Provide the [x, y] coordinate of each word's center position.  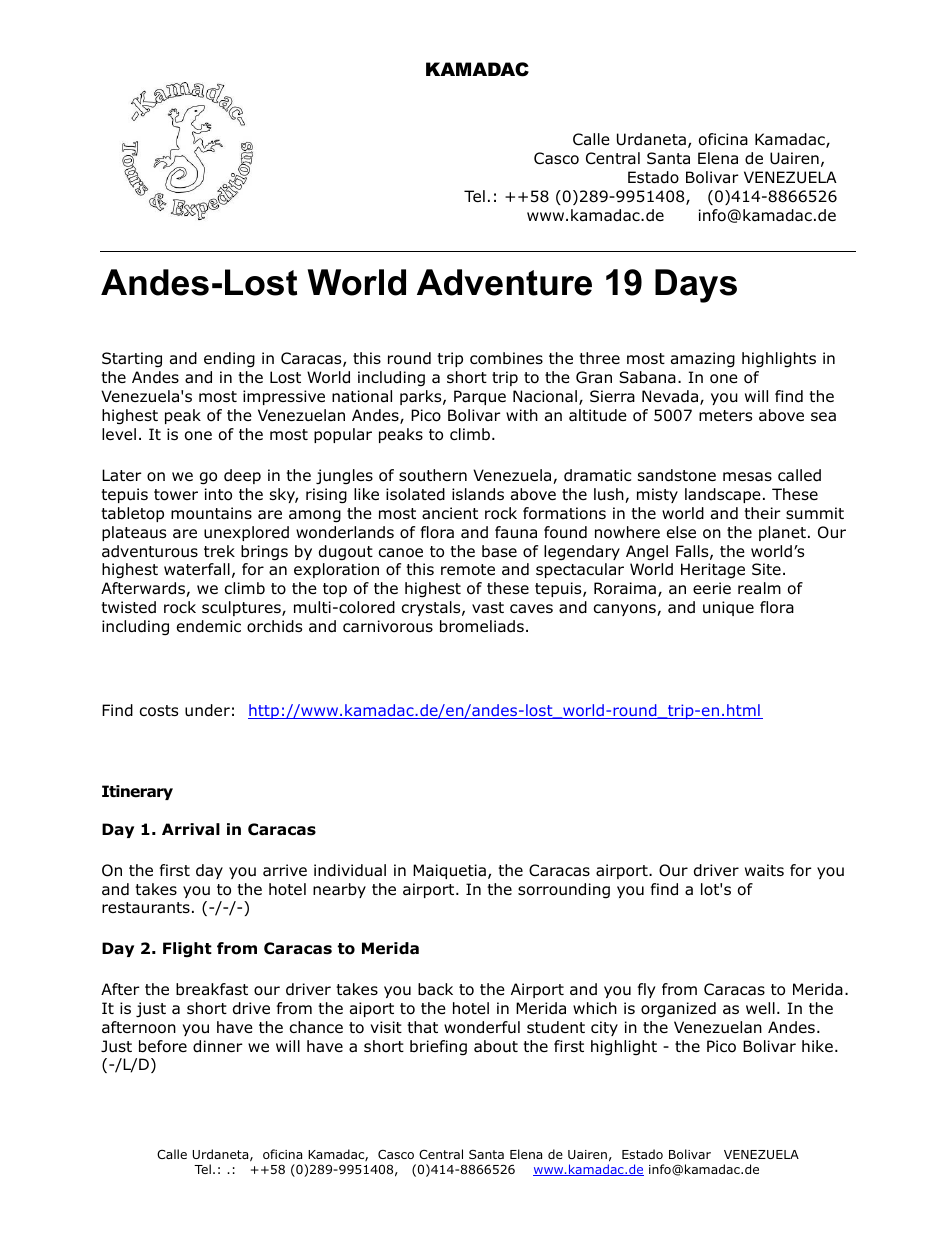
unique [728, 608]
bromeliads [482, 626]
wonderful [482, 1027]
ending [229, 360]
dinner [218, 1046]
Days [696, 286]
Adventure [504, 282]
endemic [209, 626]
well [760, 1008]
